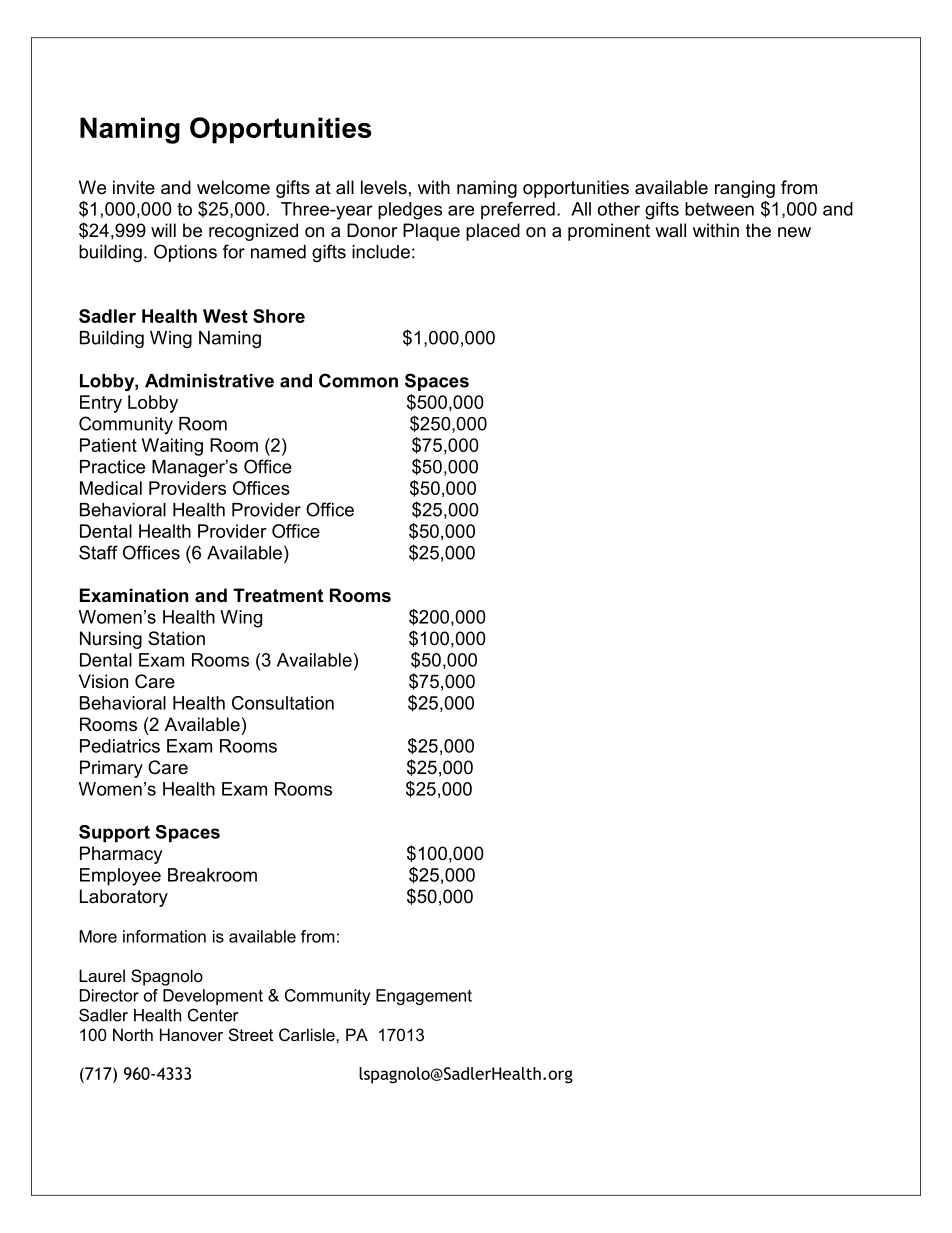 The width and height of the image is (952, 1233). Describe the element at coordinates (424, 997) in the image. I see `Engagement` at that location.
